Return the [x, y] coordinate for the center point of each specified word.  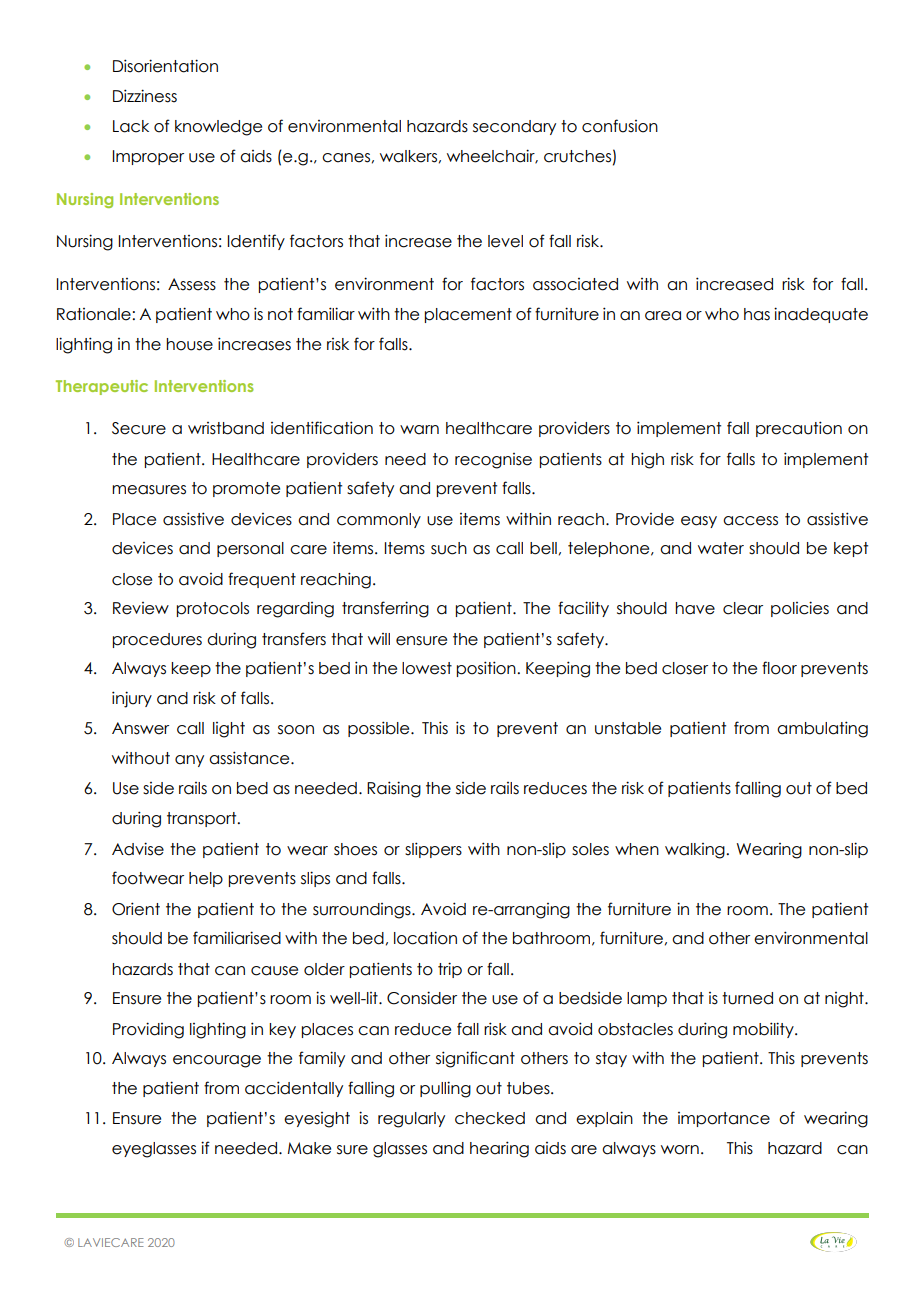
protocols [213, 609]
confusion [620, 126]
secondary [514, 127]
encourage [217, 1061]
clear [743, 608]
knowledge [218, 128]
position [487, 669]
